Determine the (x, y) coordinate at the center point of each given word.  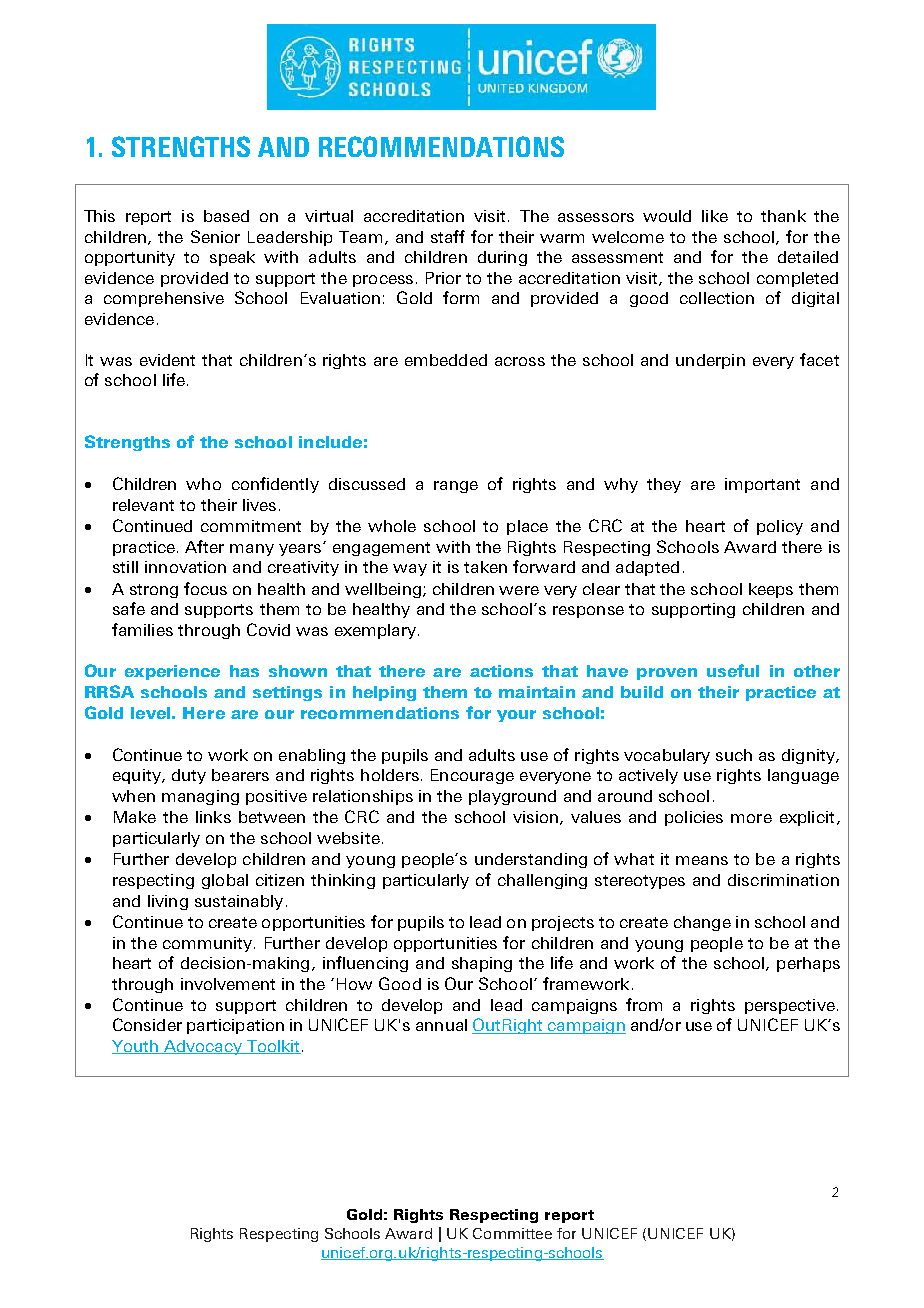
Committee (512, 1233)
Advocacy (202, 1047)
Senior (215, 236)
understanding (531, 860)
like (715, 216)
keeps (771, 590)
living (168, 902)
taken (485, 567)
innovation (185, 567)
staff (448, 236)
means (702, 860)
